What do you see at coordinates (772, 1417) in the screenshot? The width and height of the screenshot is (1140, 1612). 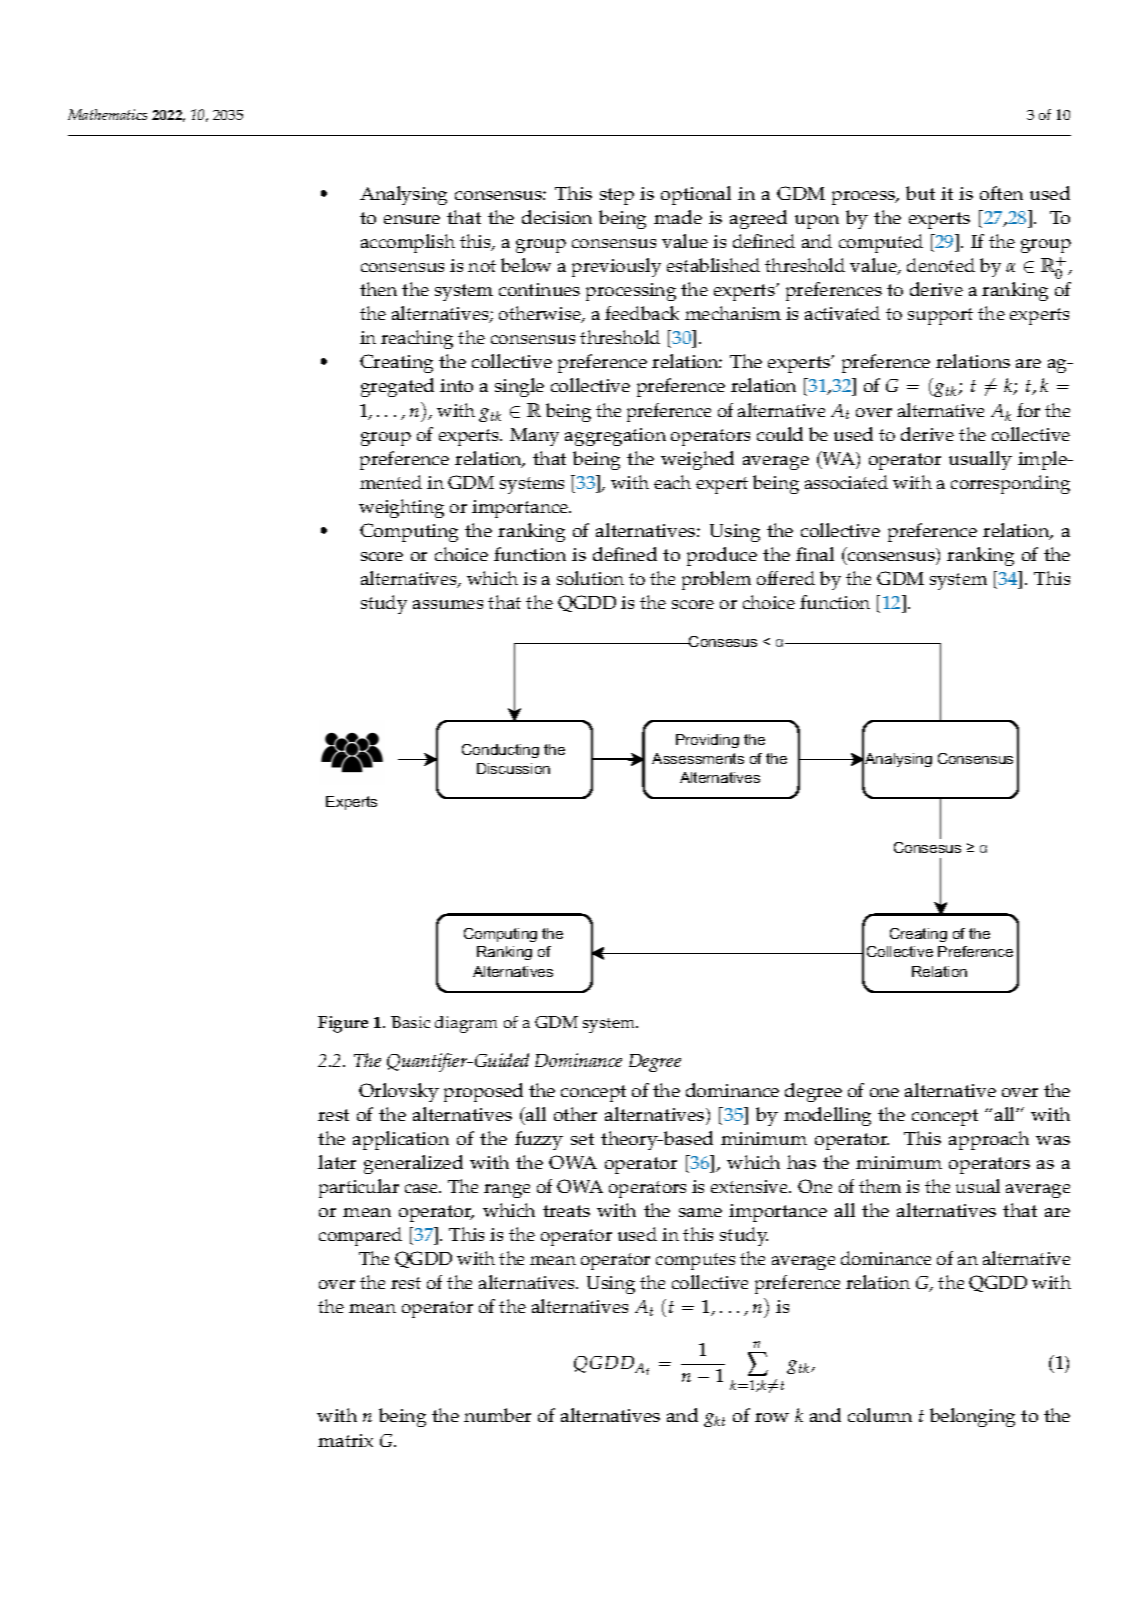 I see `row` at bounding box center [772, 1417].
